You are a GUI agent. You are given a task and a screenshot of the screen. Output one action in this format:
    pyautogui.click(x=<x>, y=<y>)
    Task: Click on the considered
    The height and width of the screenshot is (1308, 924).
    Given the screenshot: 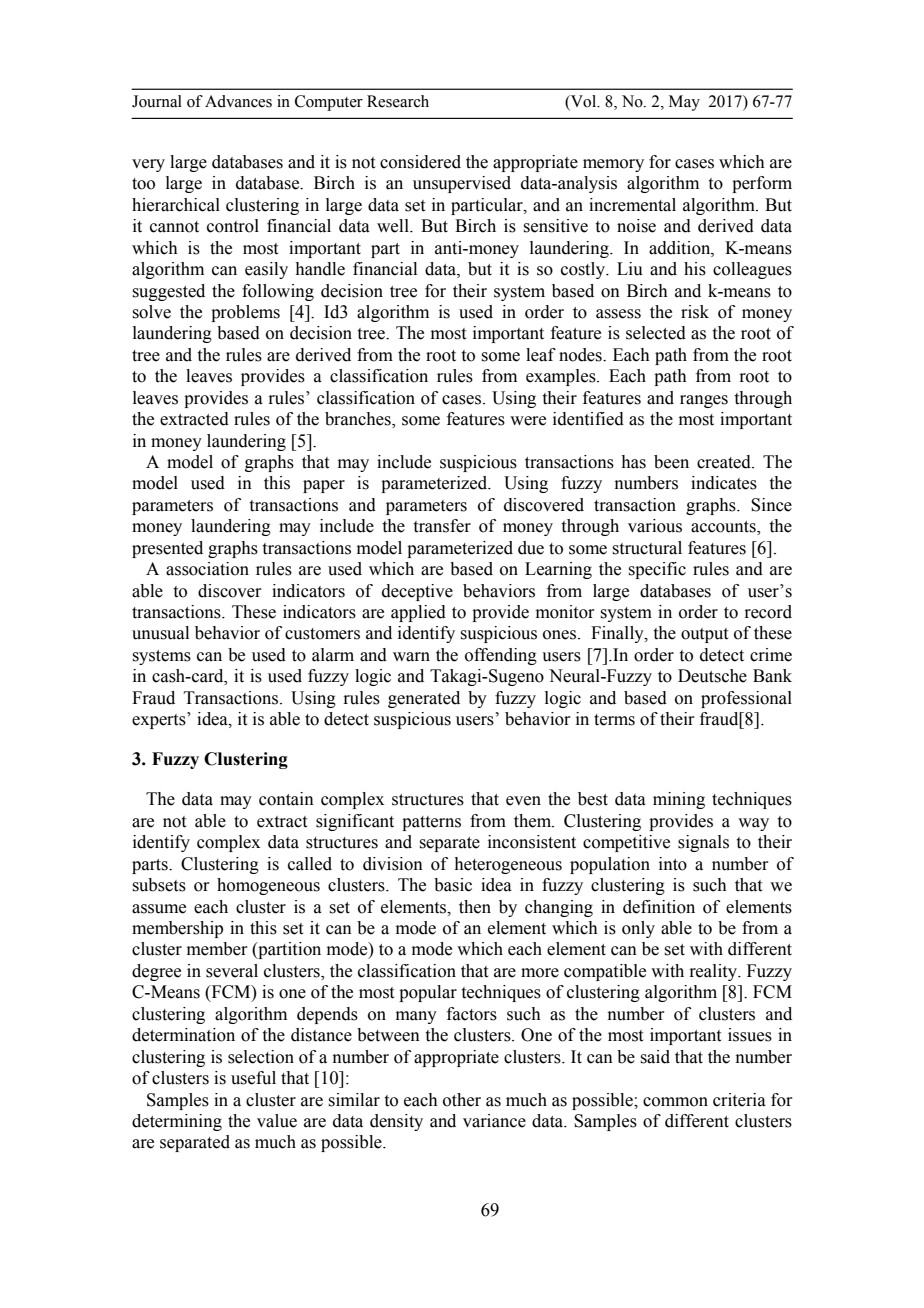 What is the action you would take?
    pyautogui.click(x=420, y=162)
